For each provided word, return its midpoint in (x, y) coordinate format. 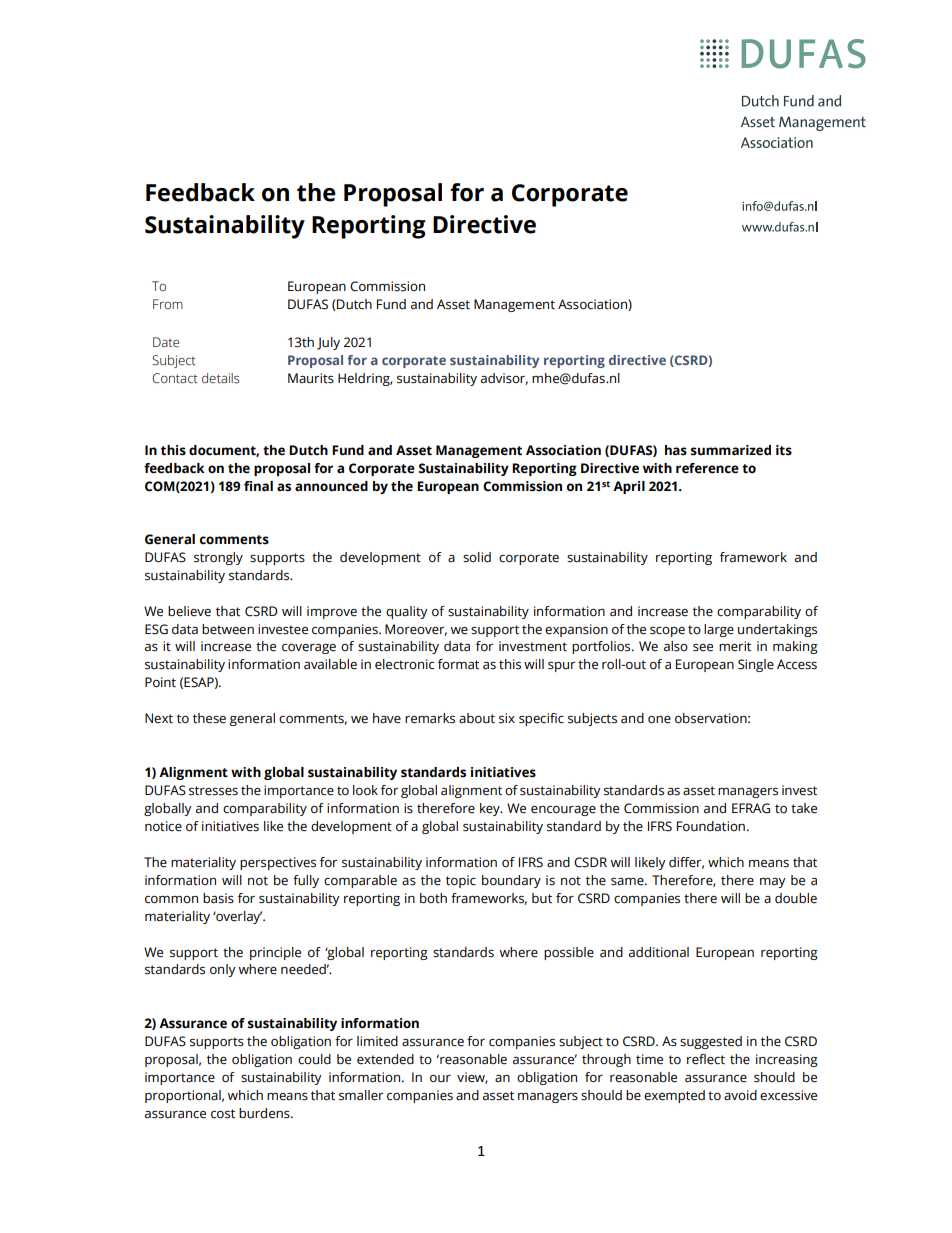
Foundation (711, 826)
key (491, 809)
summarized (731, 450)
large (719, 630)
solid (477, 557)
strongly (218, 558)
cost (223, 1114)
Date (166, 342)
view (472, 1078)
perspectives (278, 863)
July (328, 343)
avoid (740, 1095)
